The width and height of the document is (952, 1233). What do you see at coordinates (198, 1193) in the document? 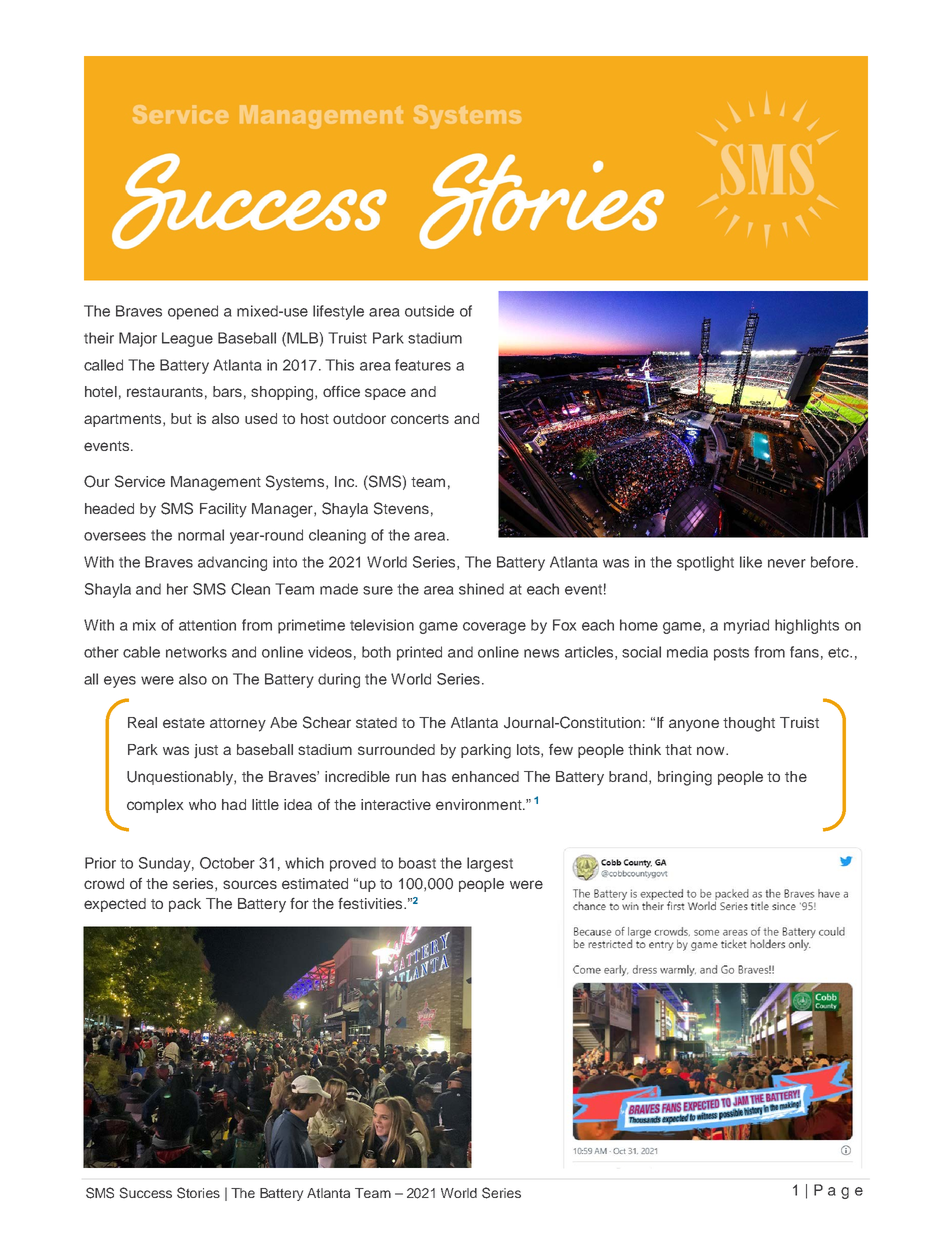
I see `Stories` at bounding box center [198, 1193].
